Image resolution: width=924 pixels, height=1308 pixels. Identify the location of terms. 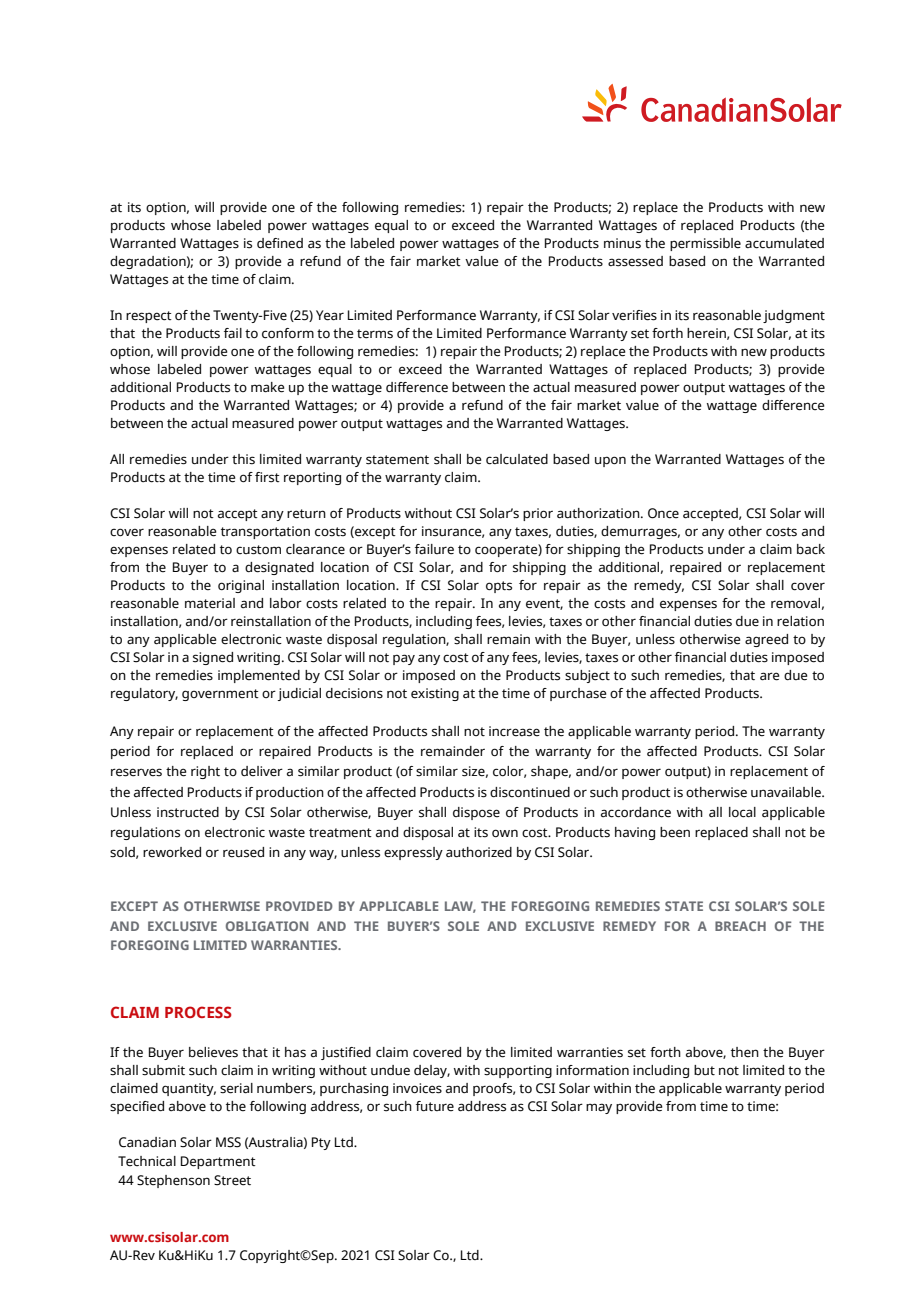
(375, 334).
